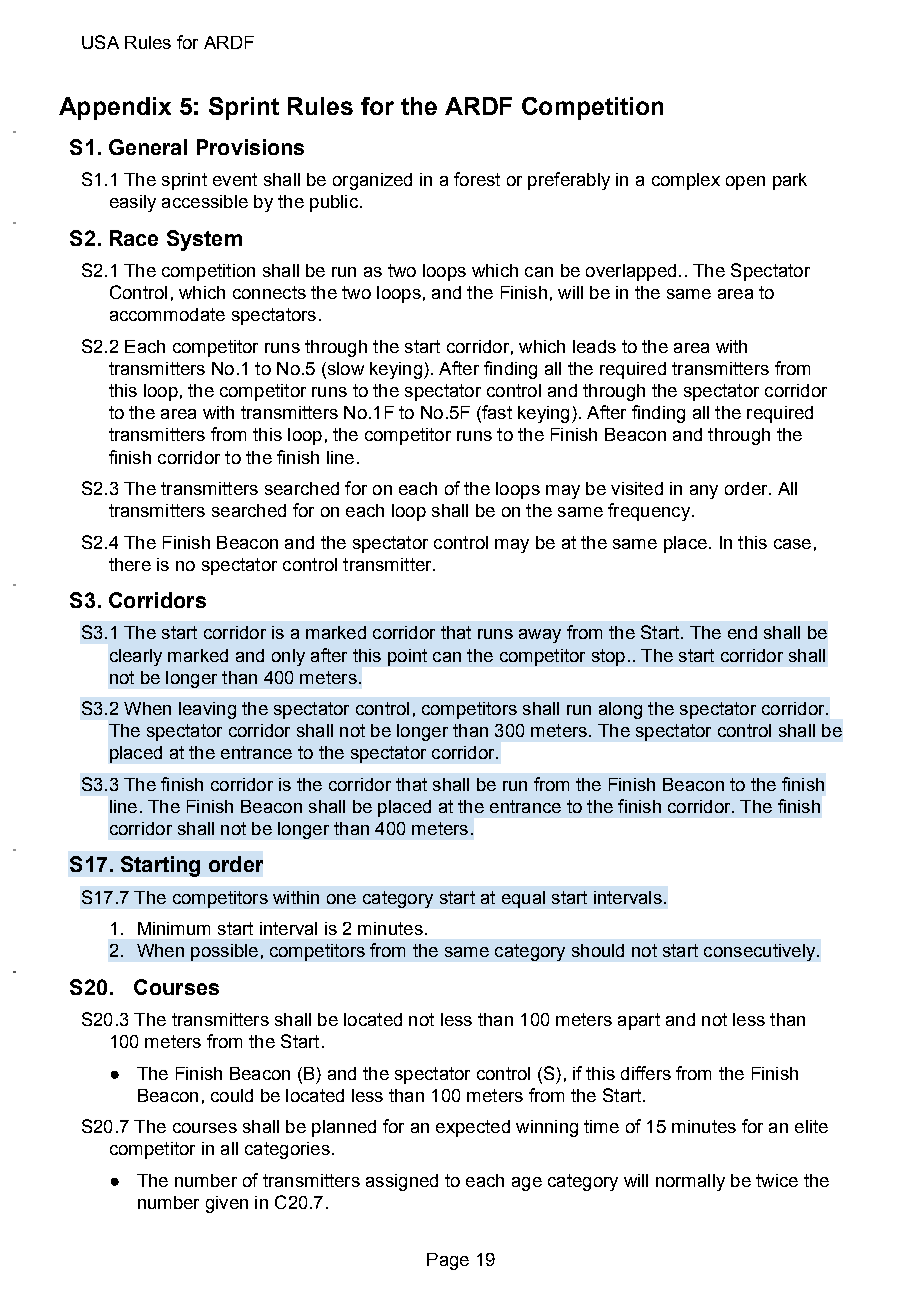 Image resolution: width=924 pixels, height=1308 pixels. What do you see at coordinates (448, 1261) in the screenshot?
I see `Page` at bounding box center [448, 1261].
